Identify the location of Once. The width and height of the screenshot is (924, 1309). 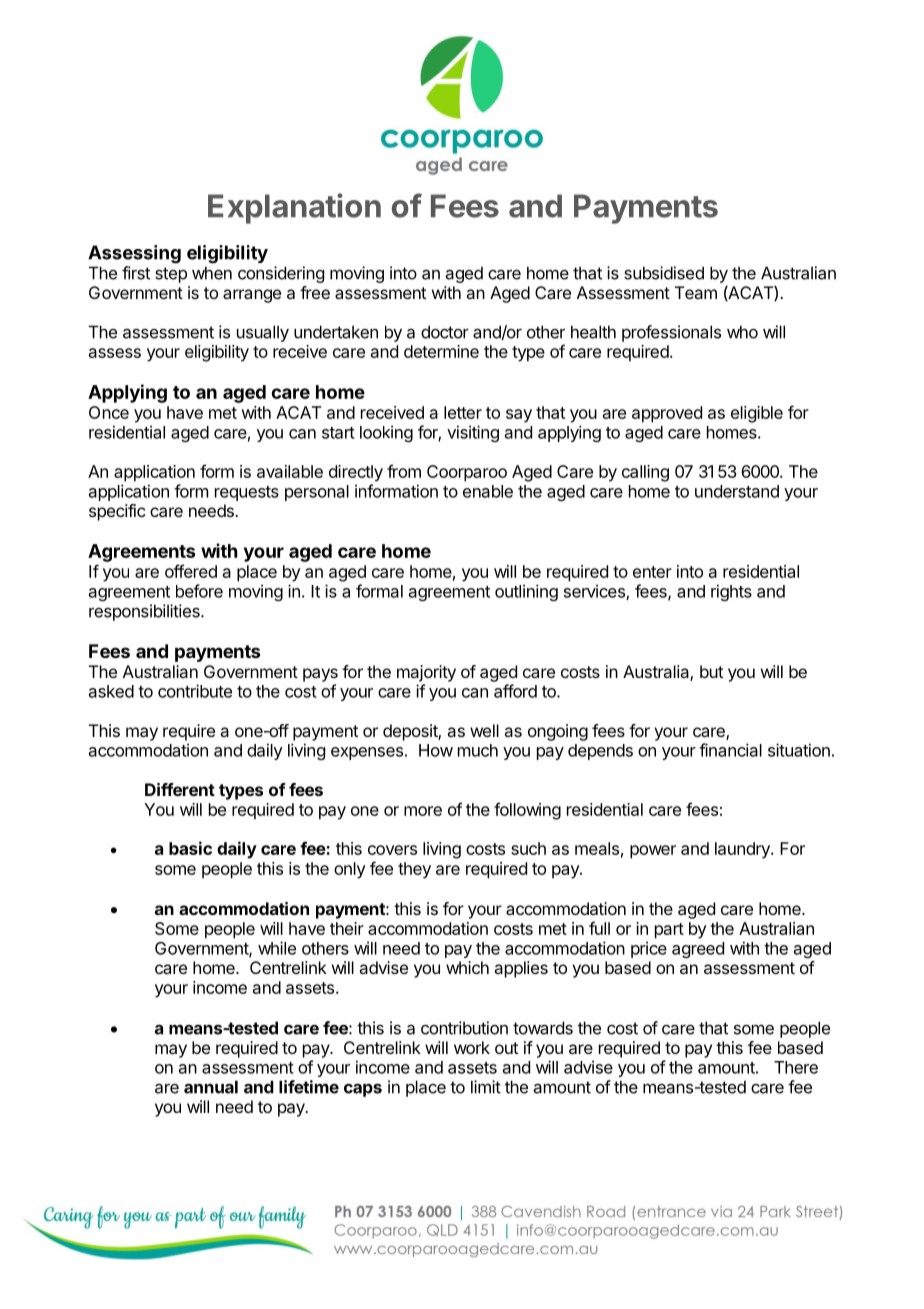
(109, 412).
